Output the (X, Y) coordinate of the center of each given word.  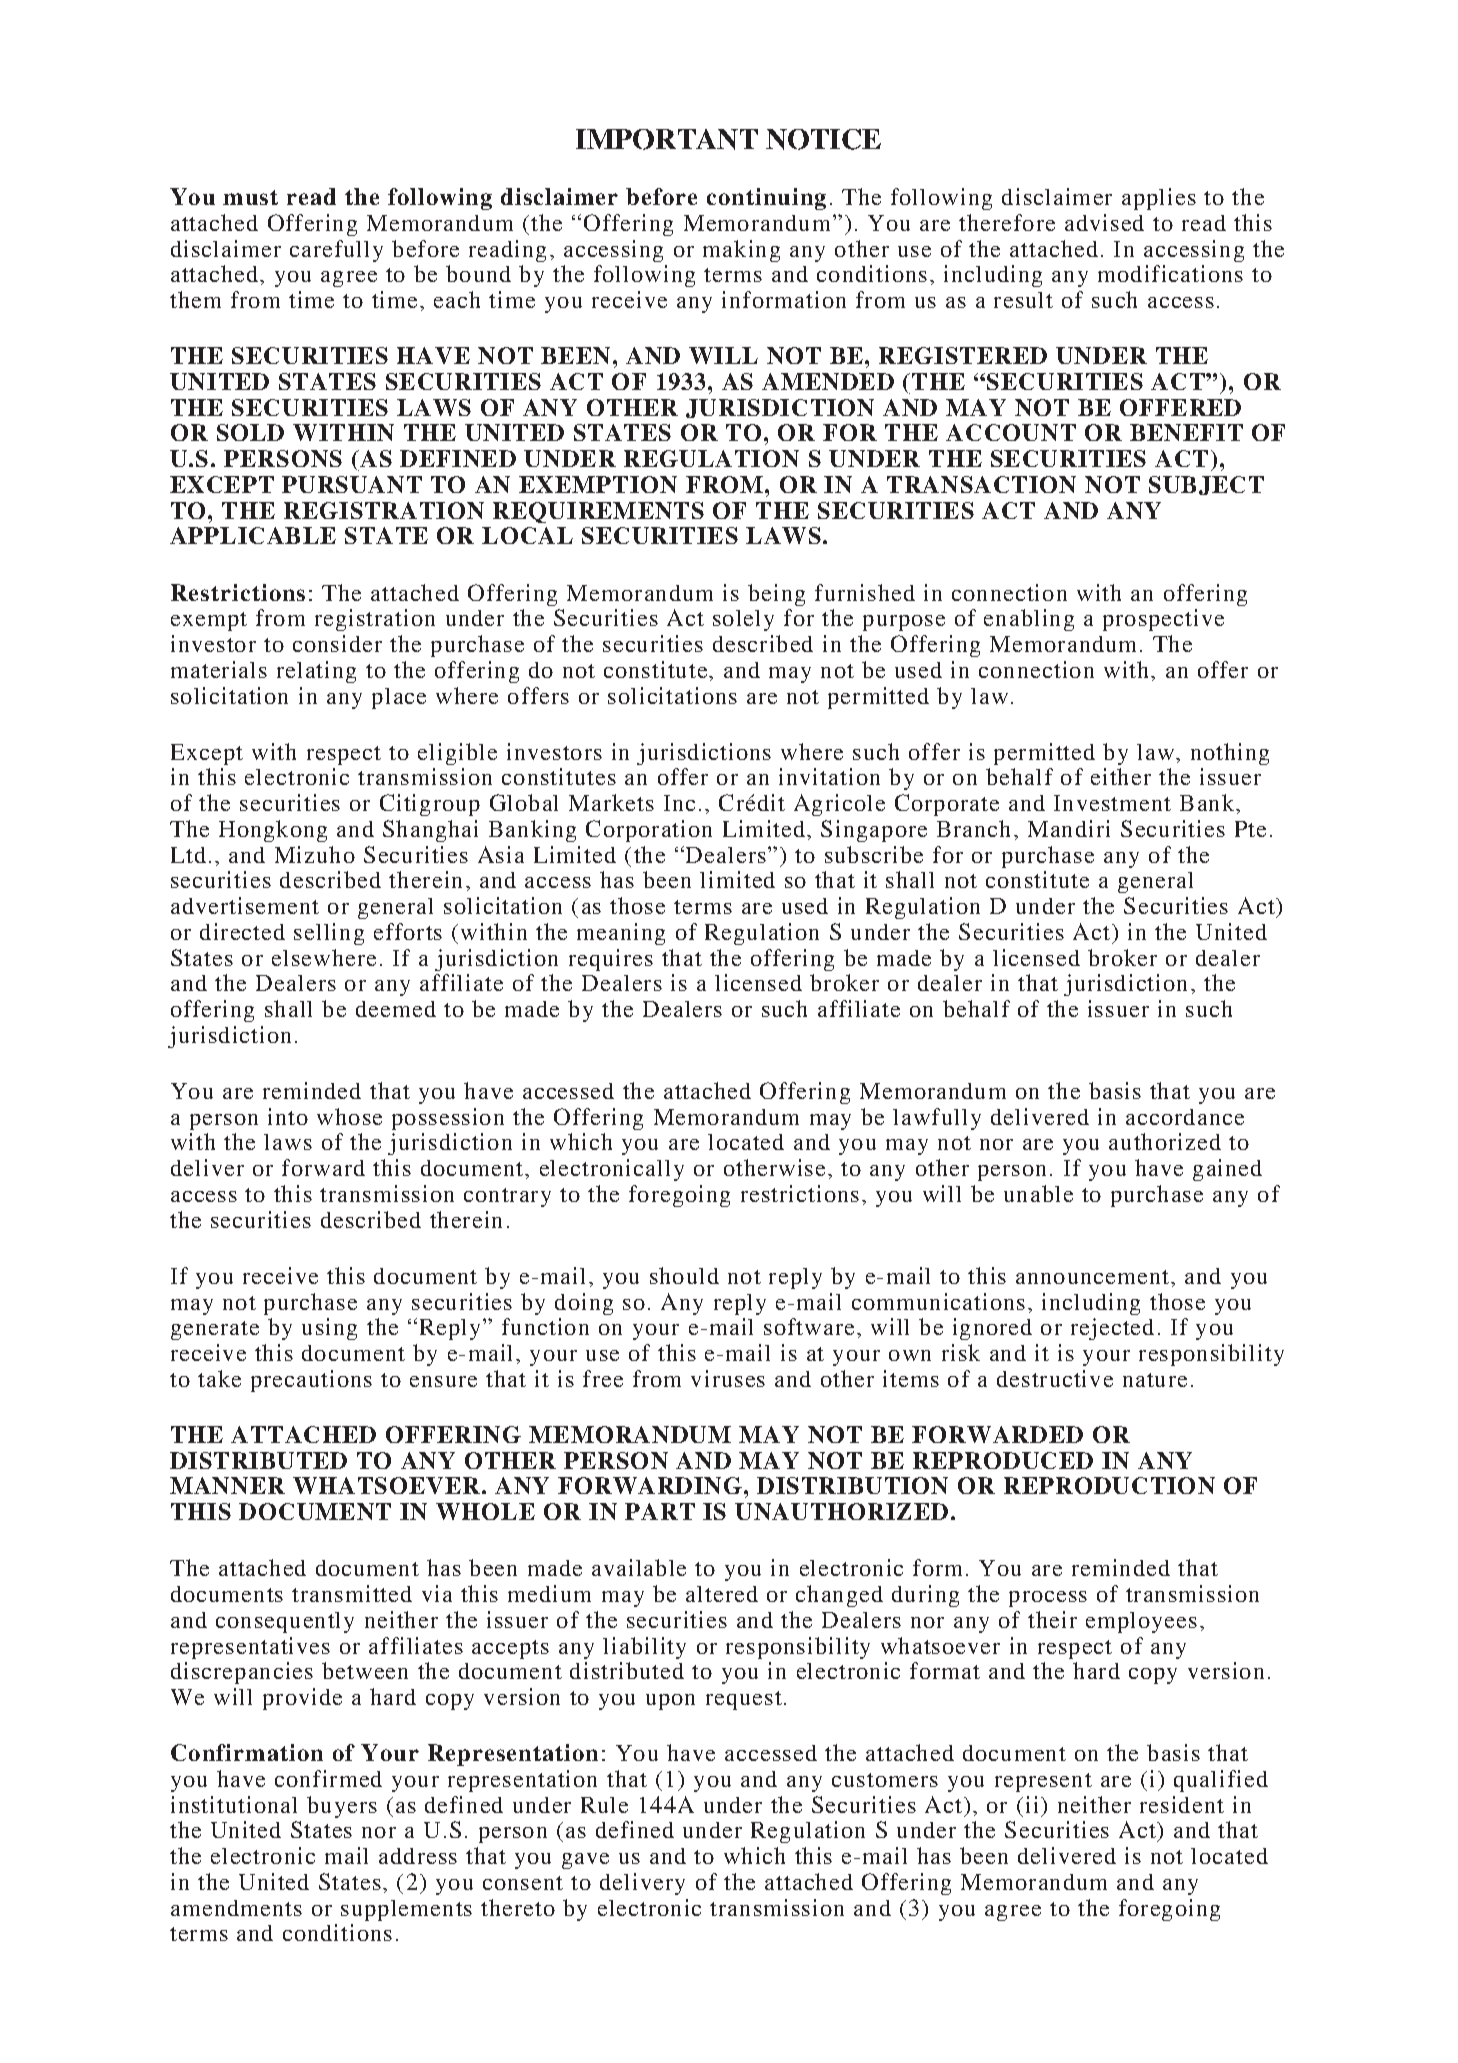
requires (611, 960)
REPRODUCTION (1109, 1485)
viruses (728, 1378)
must (250, 197)
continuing (766, 199)
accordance (1185, 1117)
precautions (311, 1381)
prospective (1163, 620)
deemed (396, 1009)
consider (337, 643)
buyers (342, 1807)
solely (743, 620)
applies (1159, 199)
